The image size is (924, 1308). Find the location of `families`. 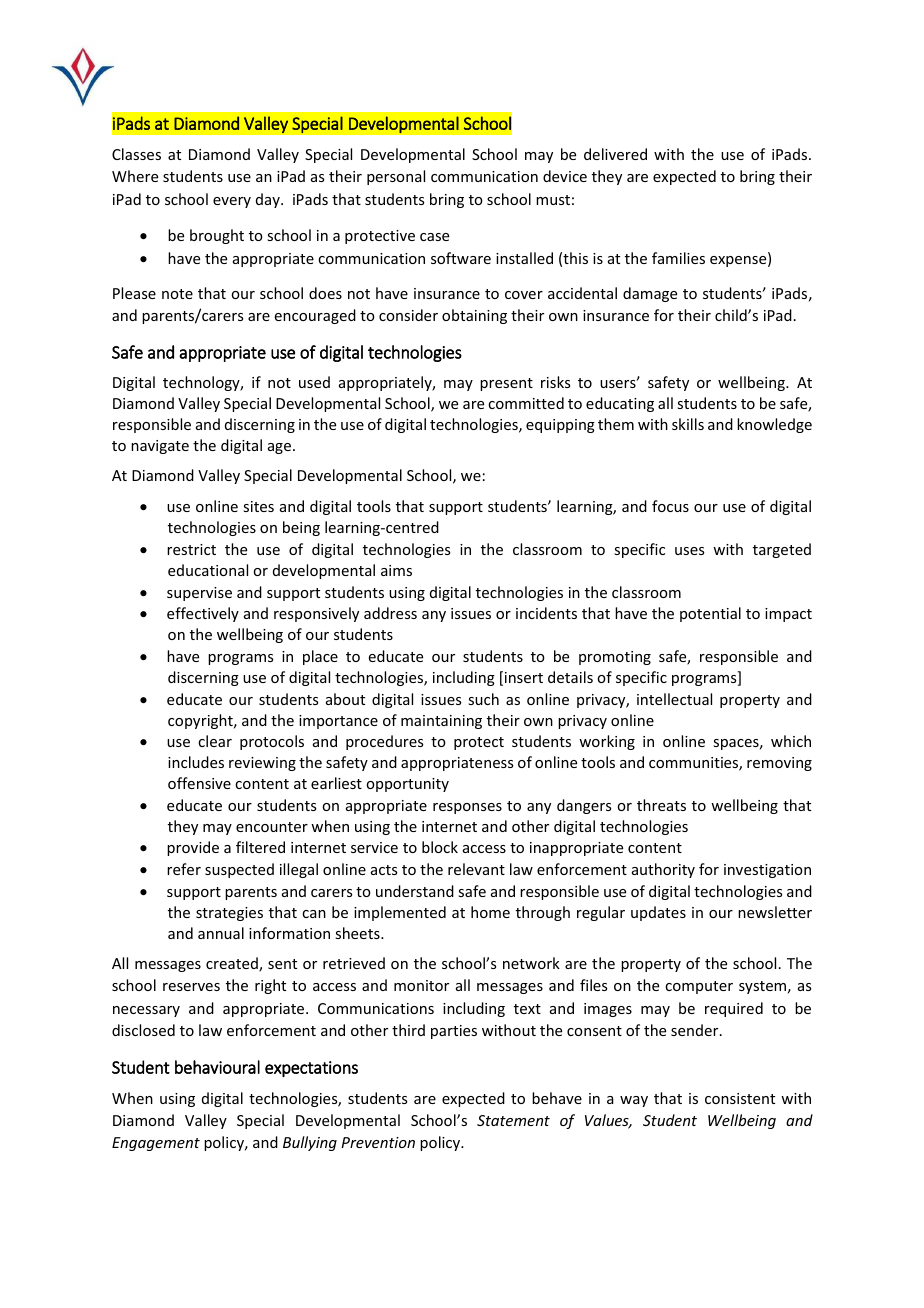

families is located at coordinates (678, 258).
